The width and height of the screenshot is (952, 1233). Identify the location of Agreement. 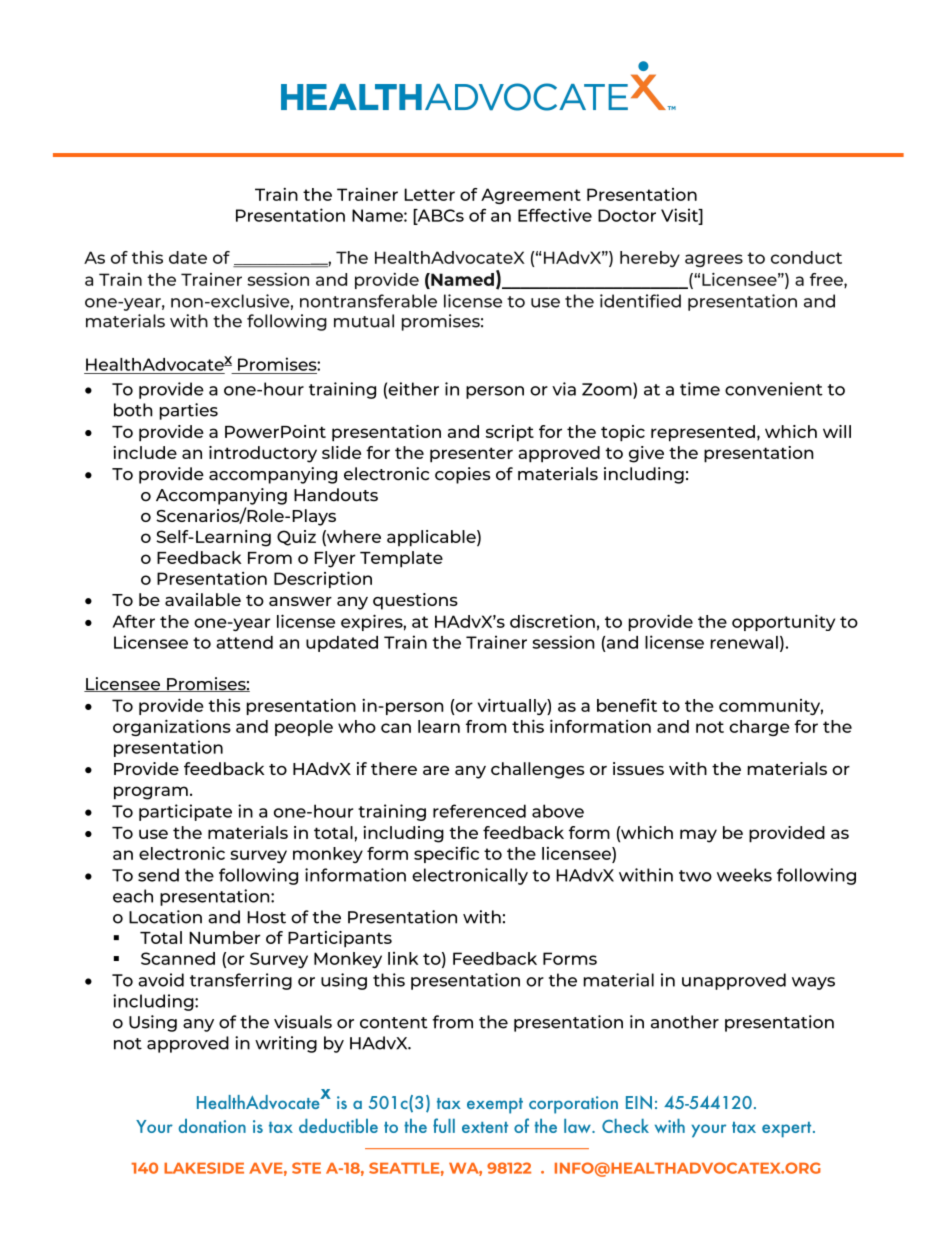
(531, 196).
